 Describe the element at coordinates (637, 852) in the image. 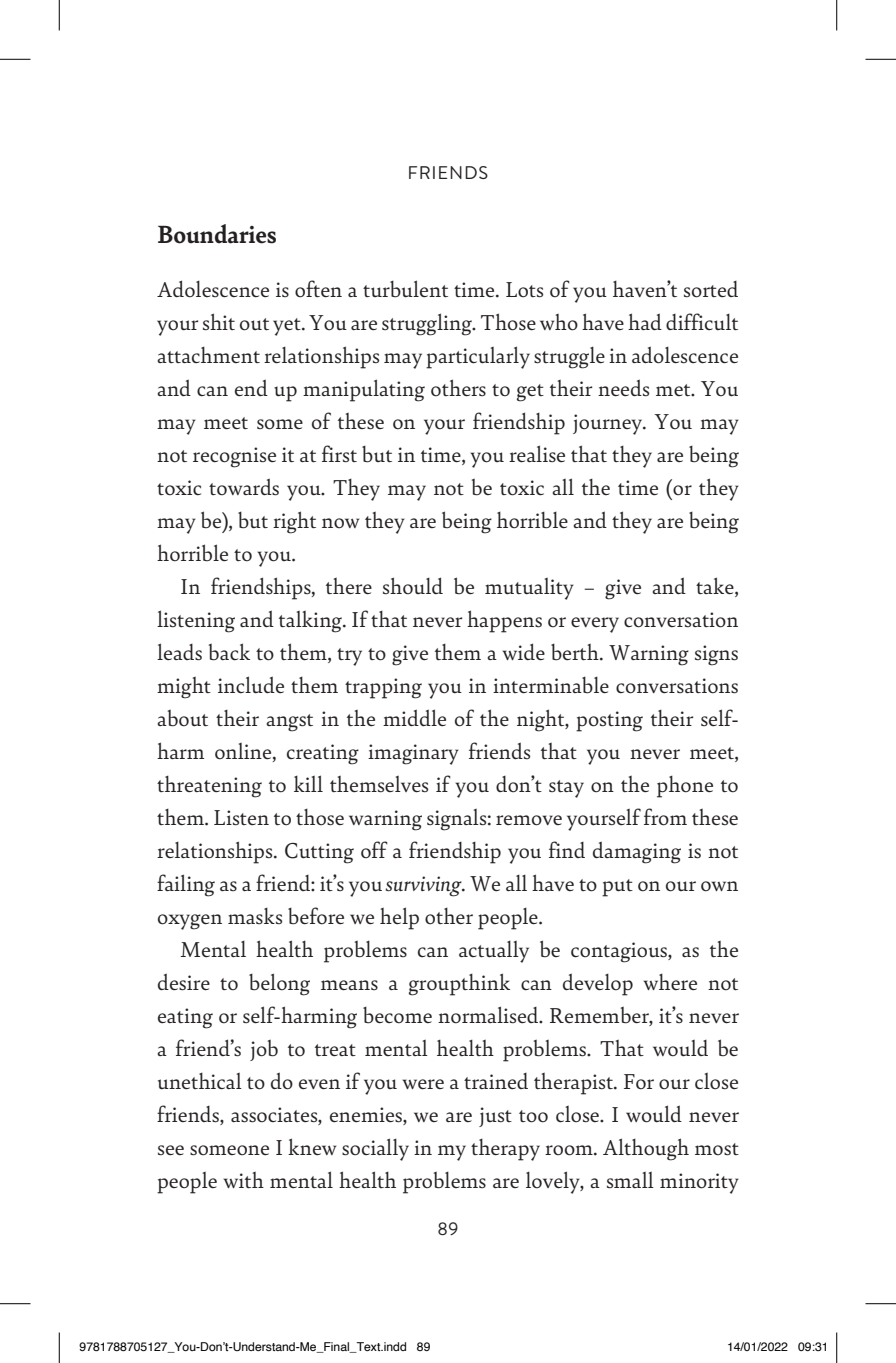

I see `damaging` at that location.
